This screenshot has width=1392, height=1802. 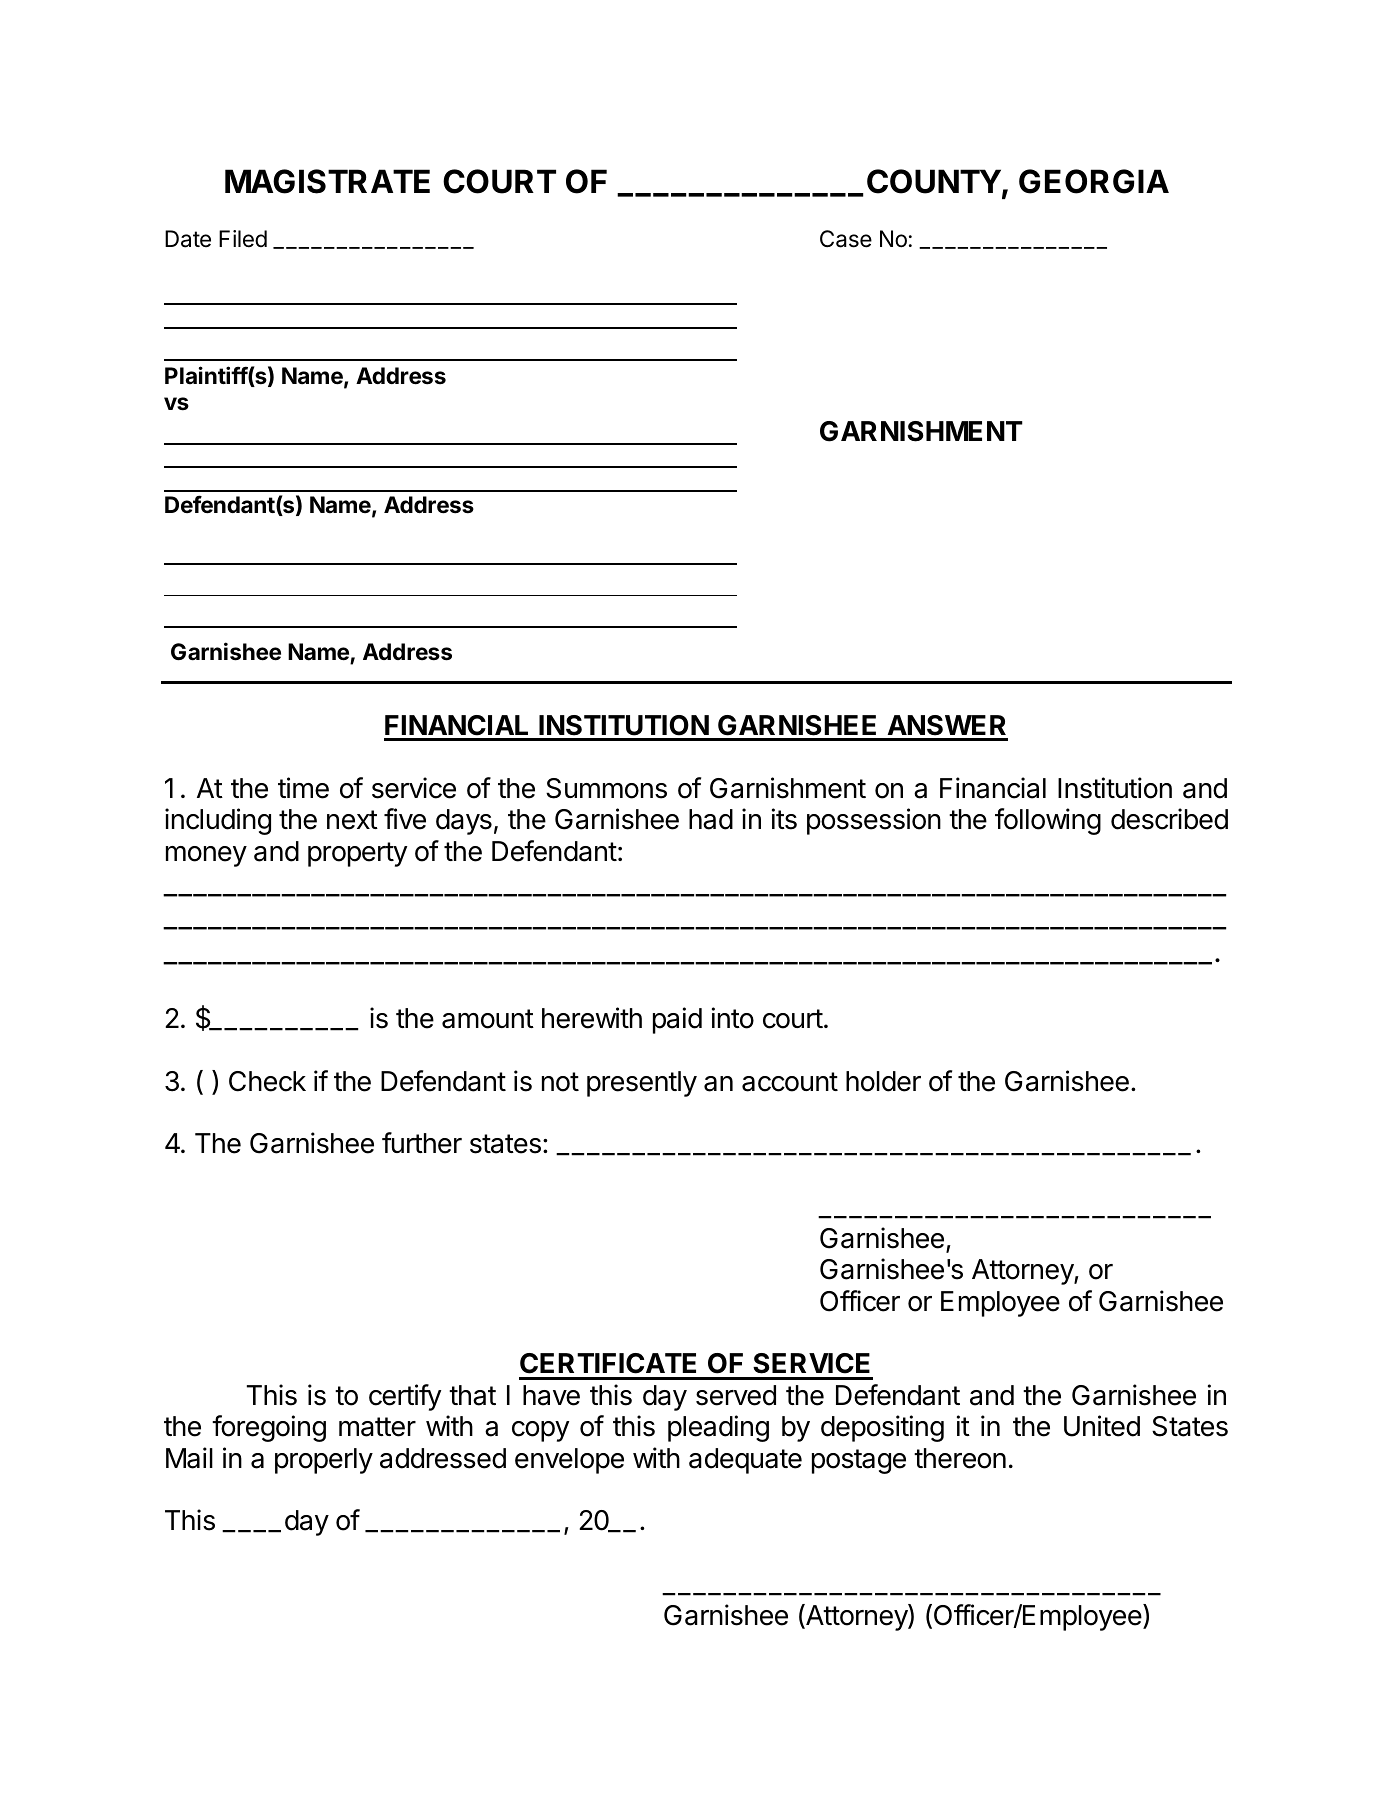 I want to click on described, so click(x=1169, y=819).
